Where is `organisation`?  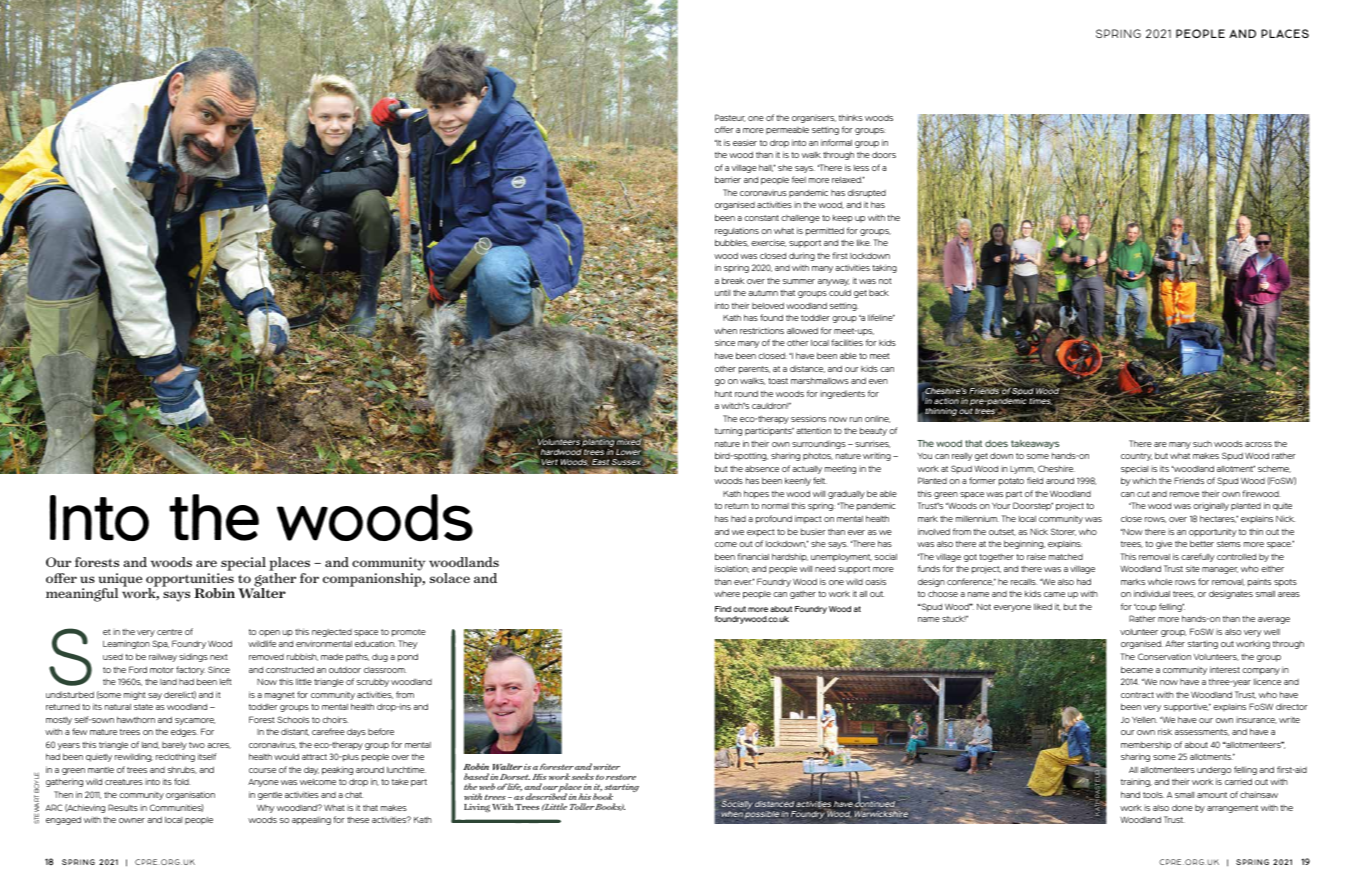 organisation is located at coordinates (190, 795).
